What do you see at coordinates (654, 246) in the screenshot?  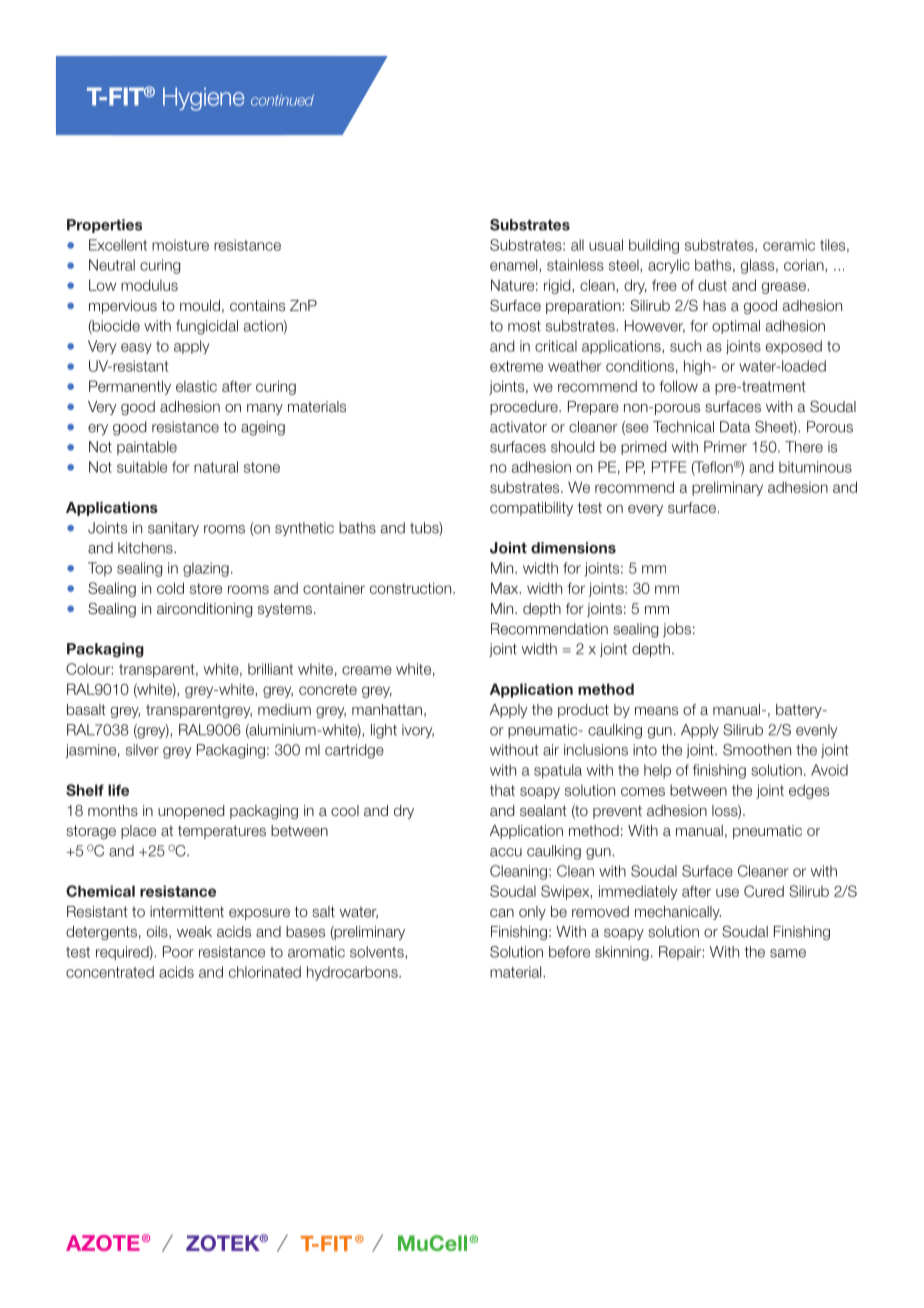 I see `building` at bounding box center [654, 246].
